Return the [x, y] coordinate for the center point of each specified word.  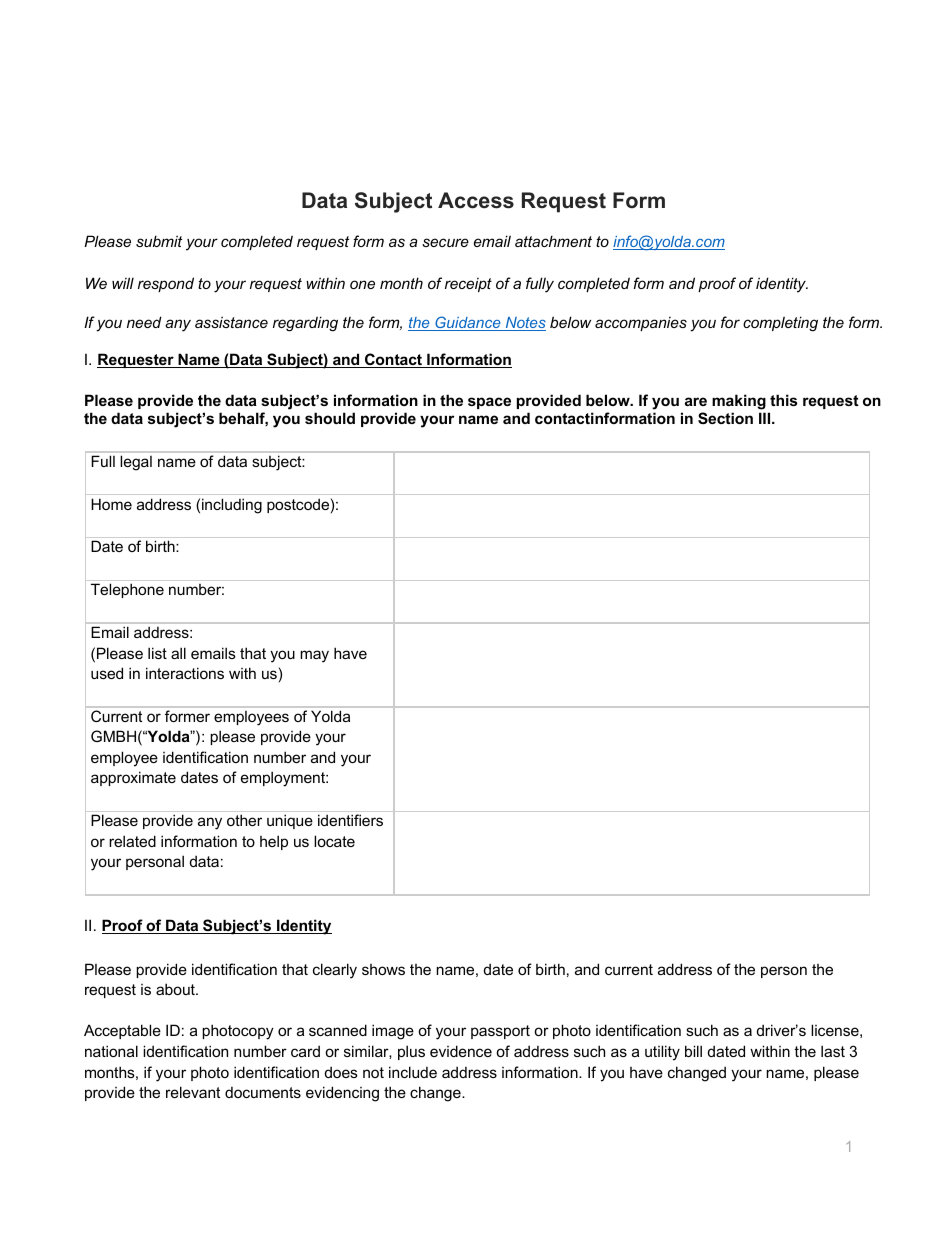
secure [445, 242]
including [232, 506]
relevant [193, 1092]
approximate [133, 778]
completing [780, 324]
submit [159, 241]
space [489, 403]
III [766, 418]
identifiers [350, 820]
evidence [461, 1051]
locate [334, 841]
